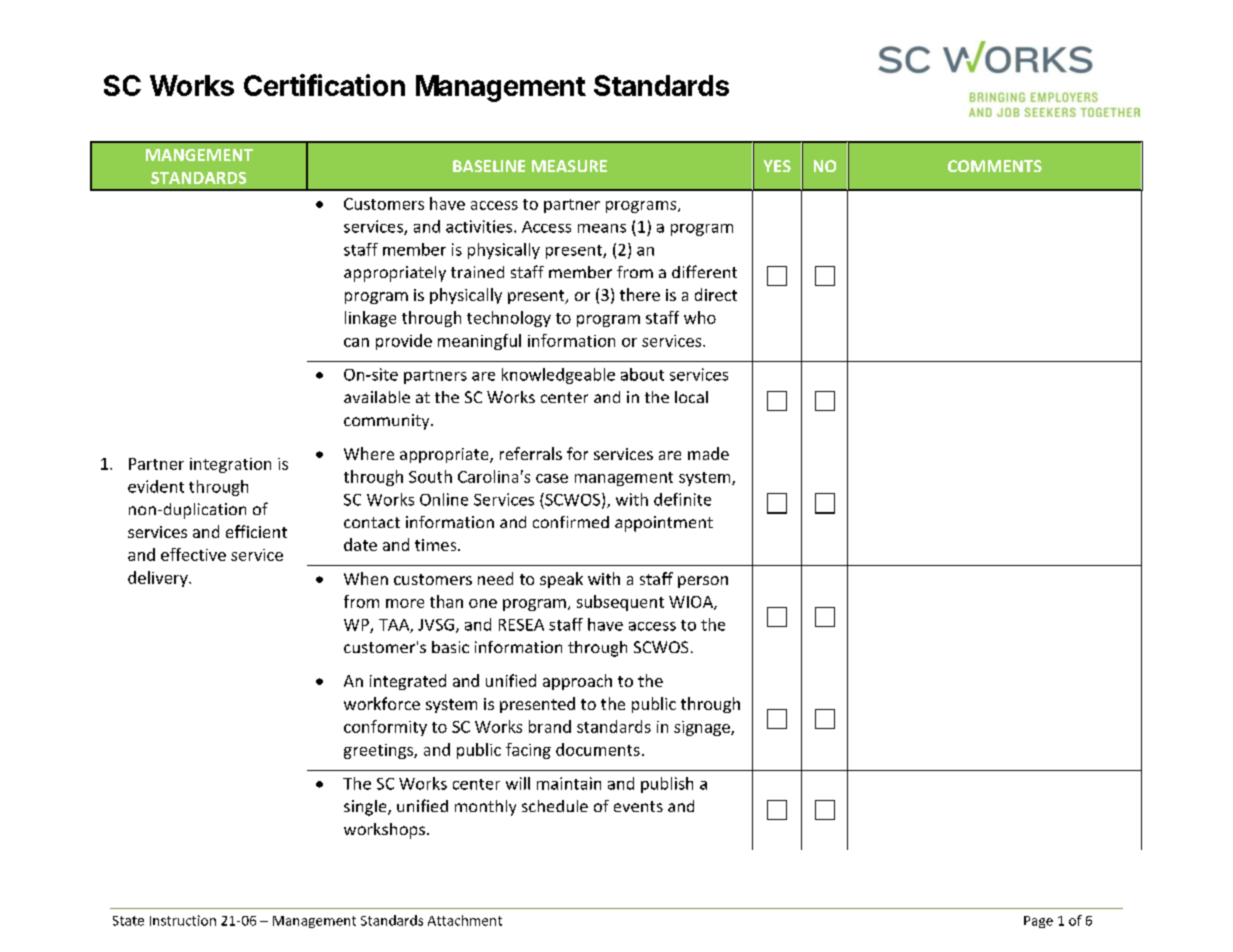 Image resolution: width=1233 pixels, height=952 pixels. Describe the element at coordinates (569, 166) in the document. I see `MEASURE` at that location.
